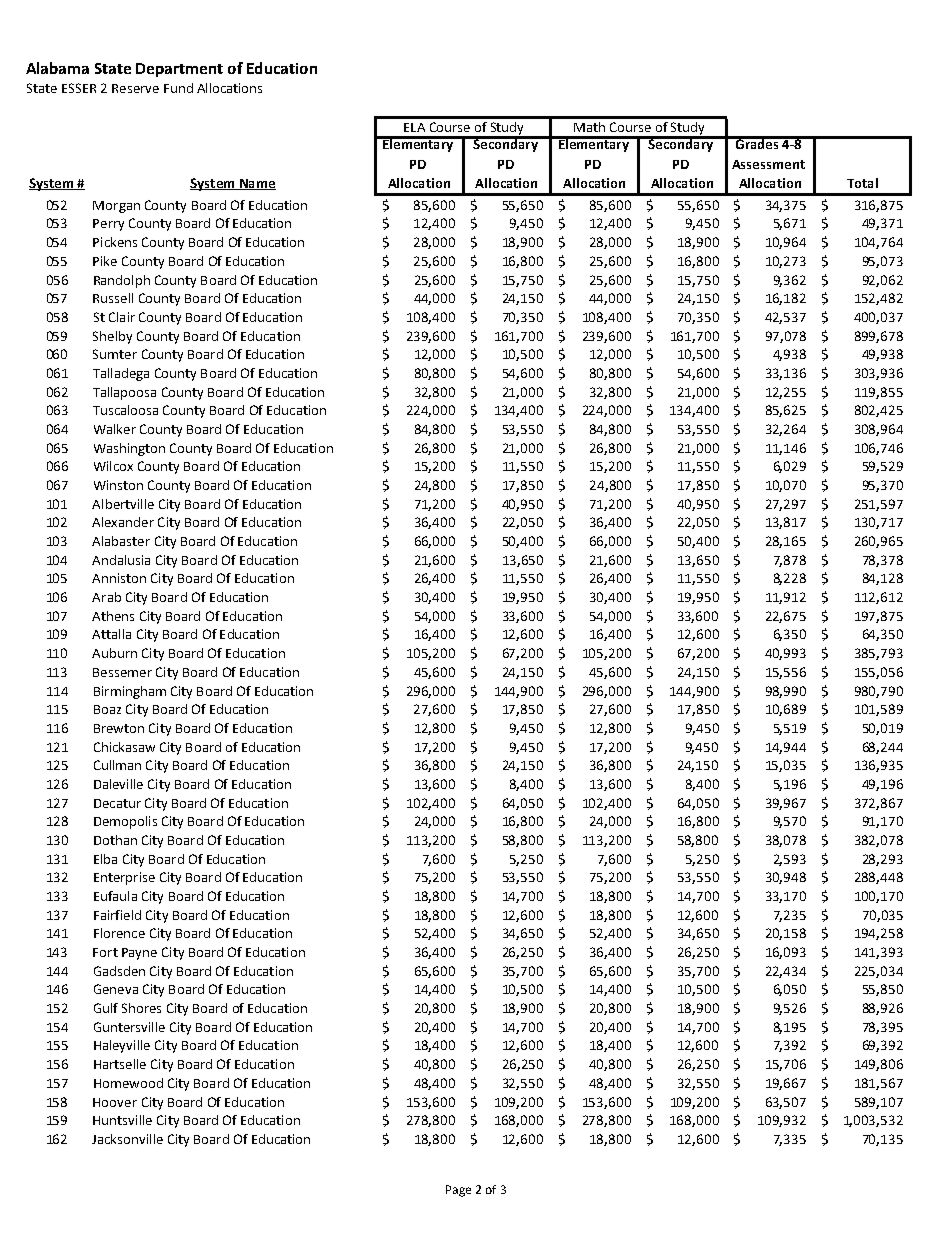  I want to click on Enterprise, so click(124, 878).
